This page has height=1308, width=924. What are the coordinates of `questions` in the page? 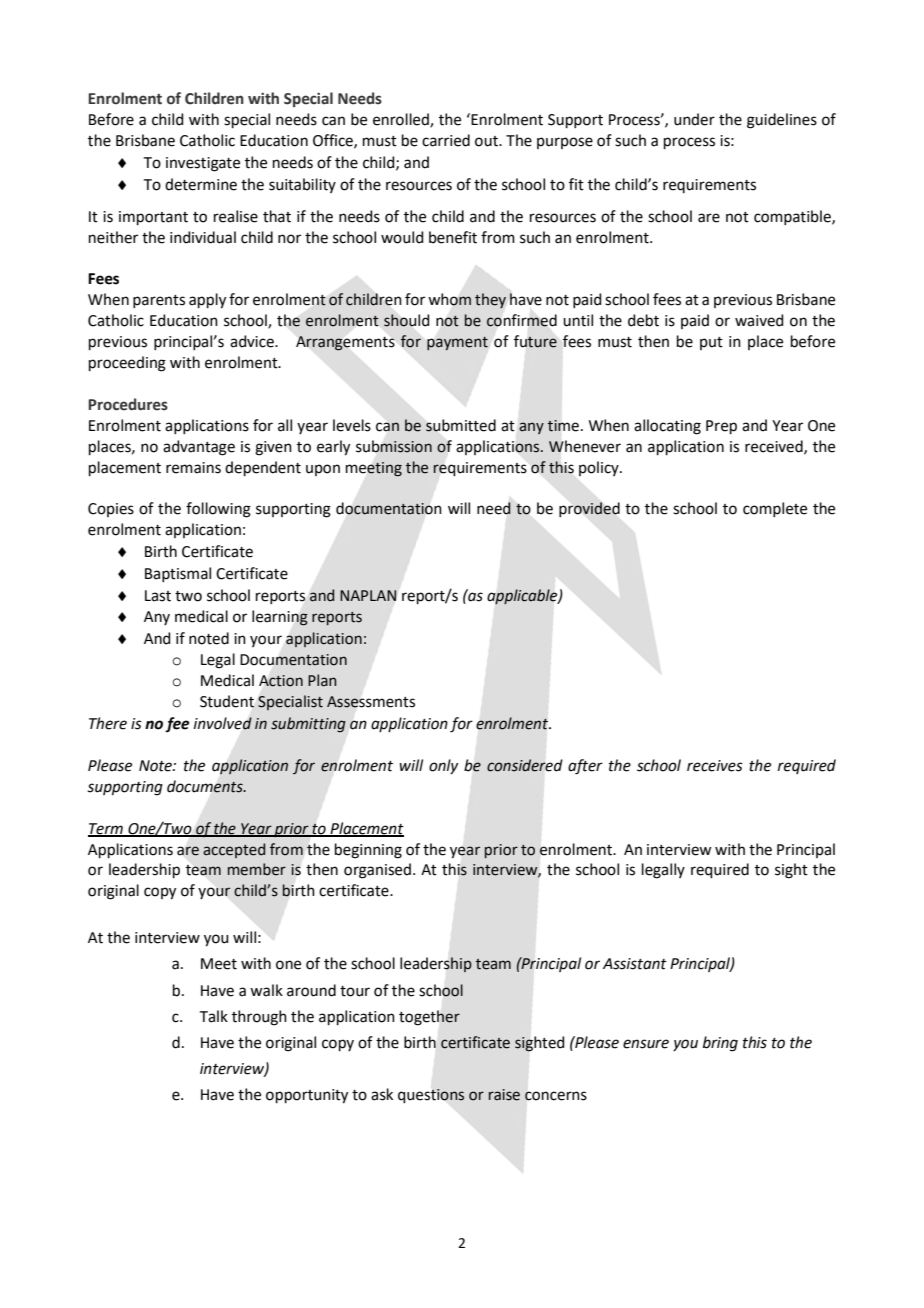 It's located at (431, 1096).
